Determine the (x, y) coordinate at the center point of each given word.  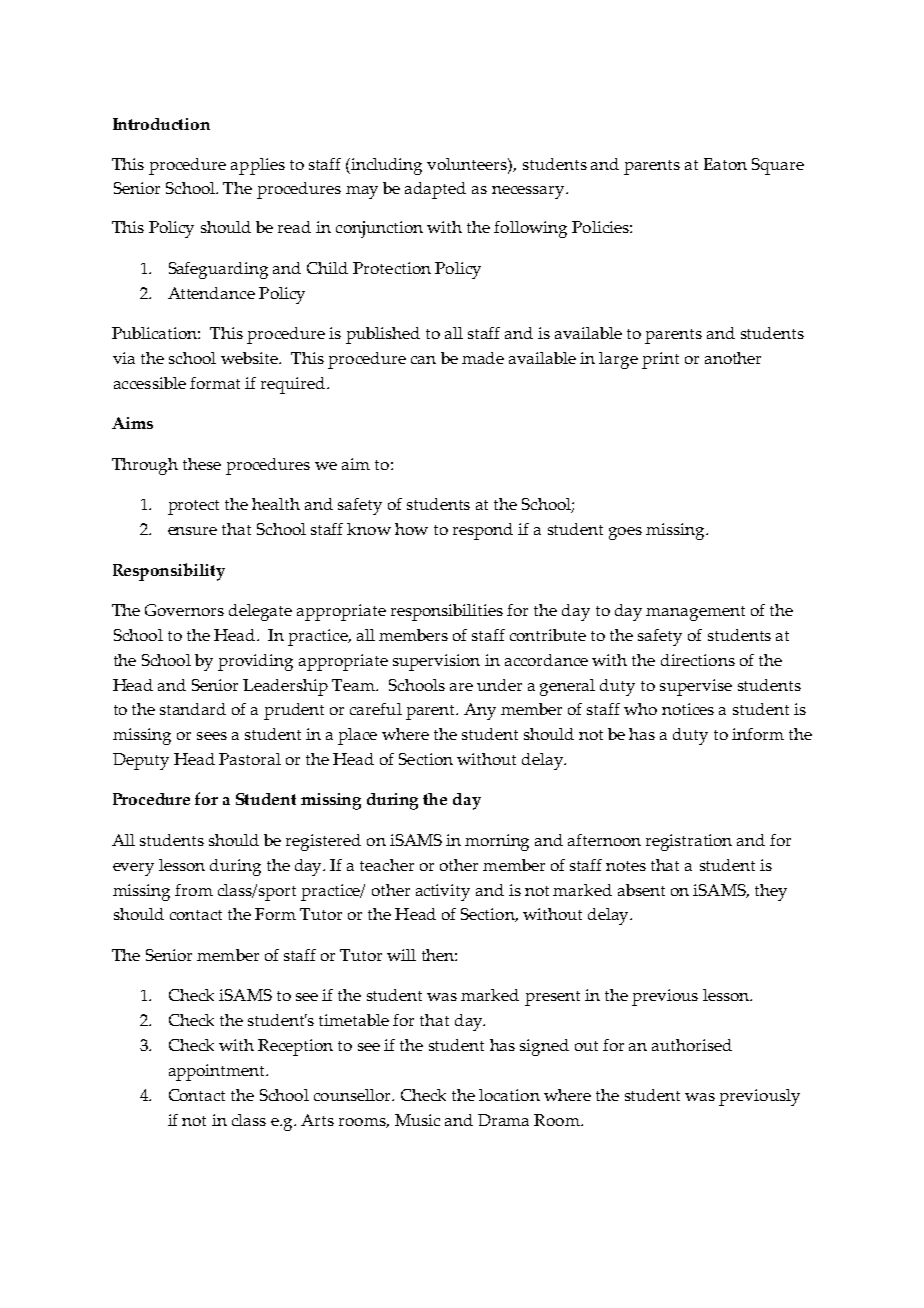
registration (689, 842)
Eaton (725, 164)
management (695, 613)
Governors (184, 610)
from (194, 890)
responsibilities (447, 612)
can (423, 360)
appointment (218, 1072)
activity (443, 892)
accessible (150, 383)
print (660, 360)
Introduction (161, 124)
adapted (435, 190)
